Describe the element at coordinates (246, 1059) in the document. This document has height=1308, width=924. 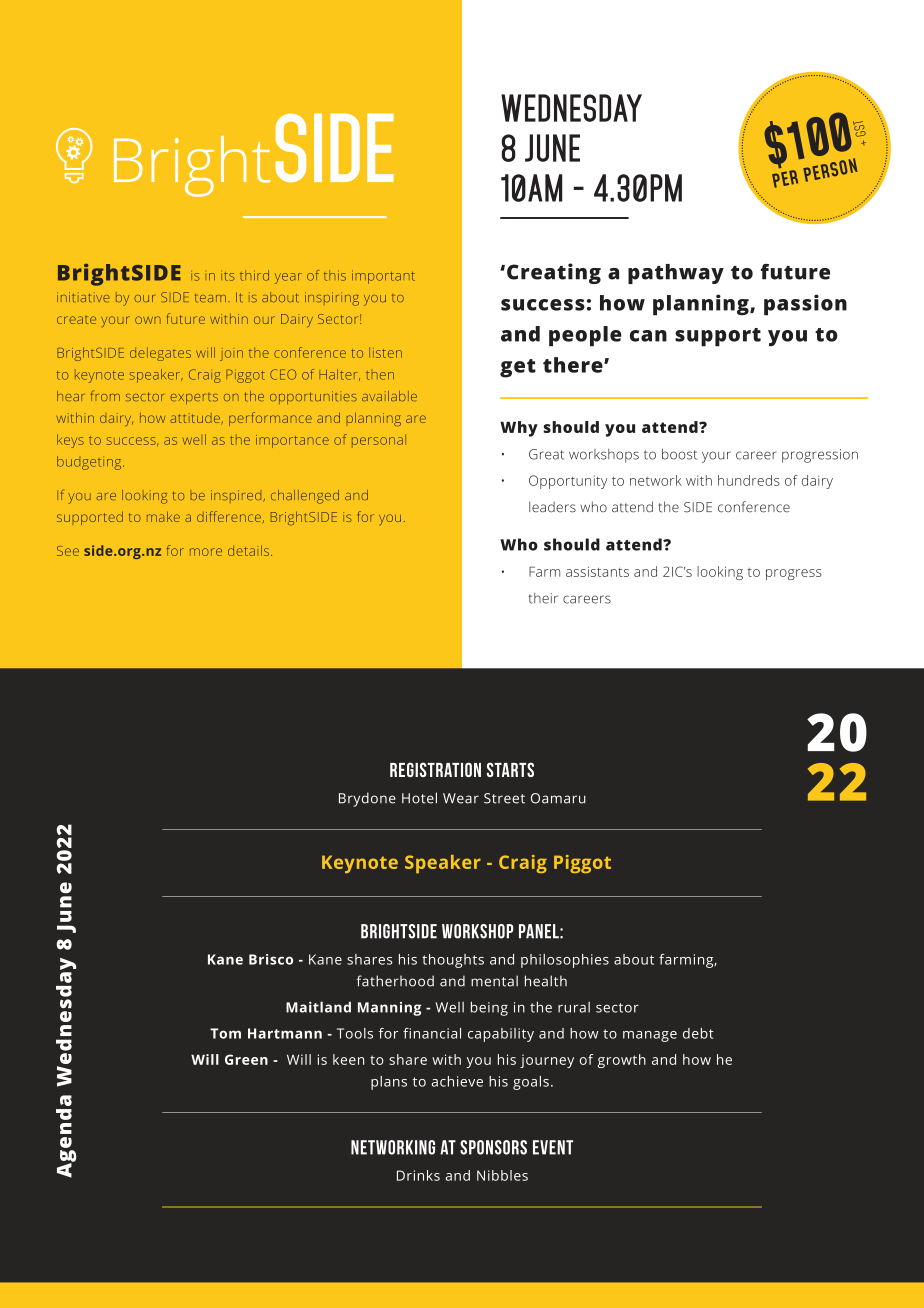
I see `Green` at that location.
